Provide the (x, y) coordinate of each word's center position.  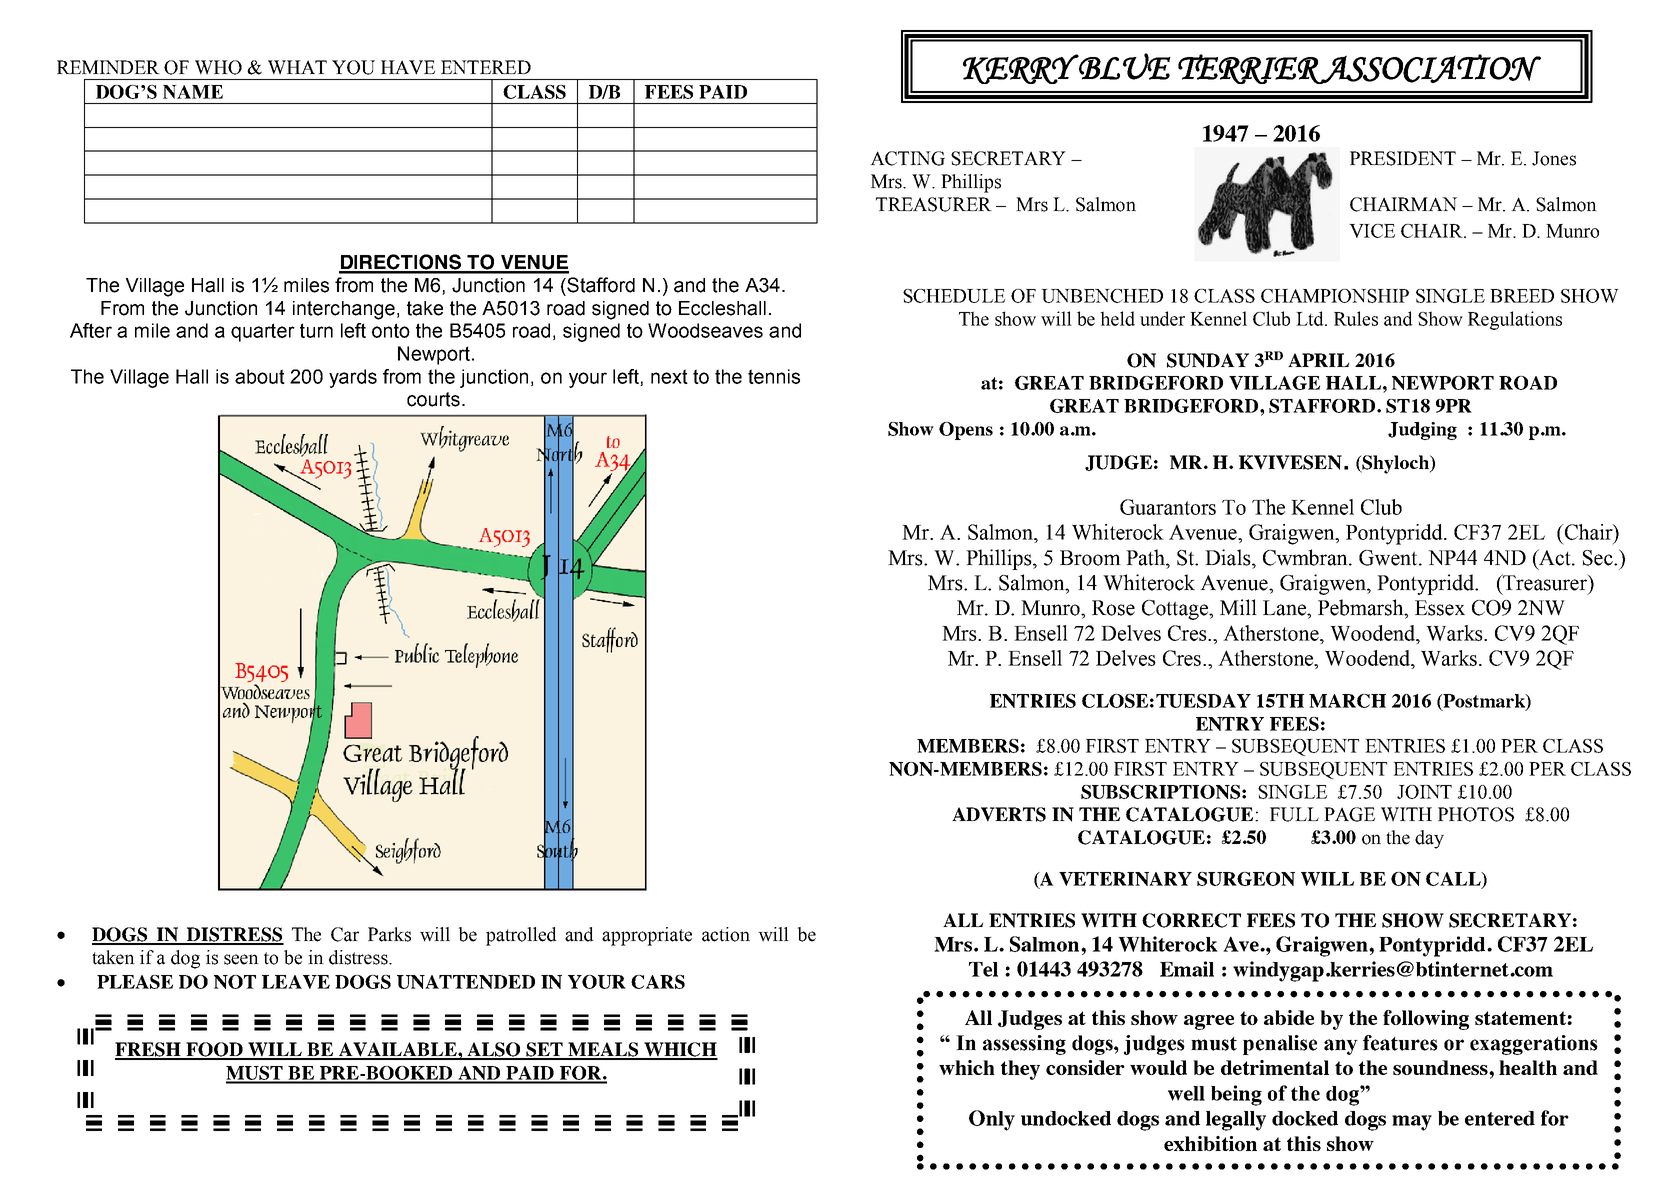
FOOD (214, 1050)
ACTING (907, 158)
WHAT (297, 67)
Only (992, 1120)
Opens (966, 431)
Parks (389, 934)
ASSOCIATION (1430, 69)
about (260, 376)
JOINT (1424, 792)
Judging (1422, 431)
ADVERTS (999, 814)
